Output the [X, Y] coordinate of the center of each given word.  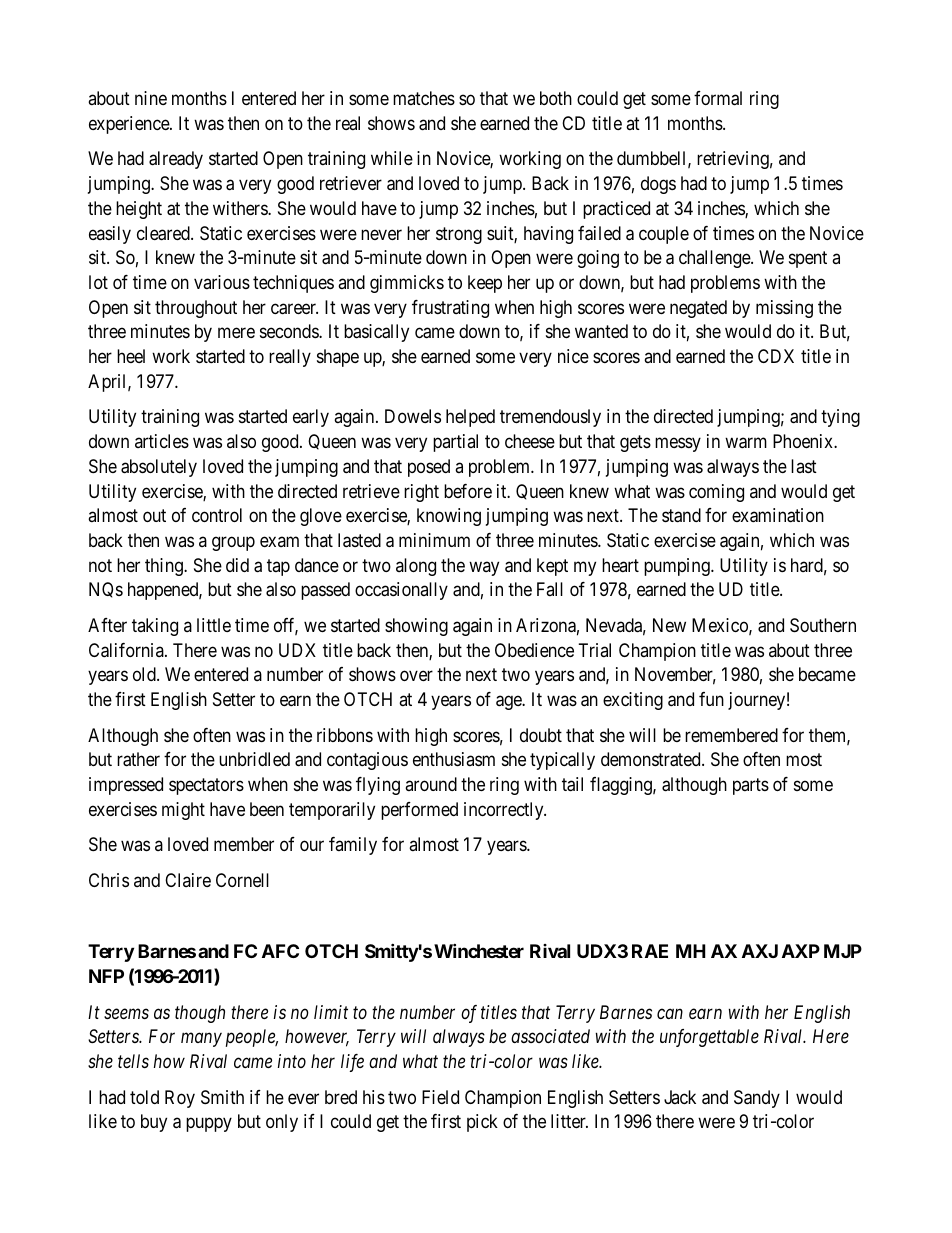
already [176, 160]
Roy [180, 1099]
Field [440, 1097]
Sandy [757, 1099]
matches [424, 98]
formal [718, 98]
